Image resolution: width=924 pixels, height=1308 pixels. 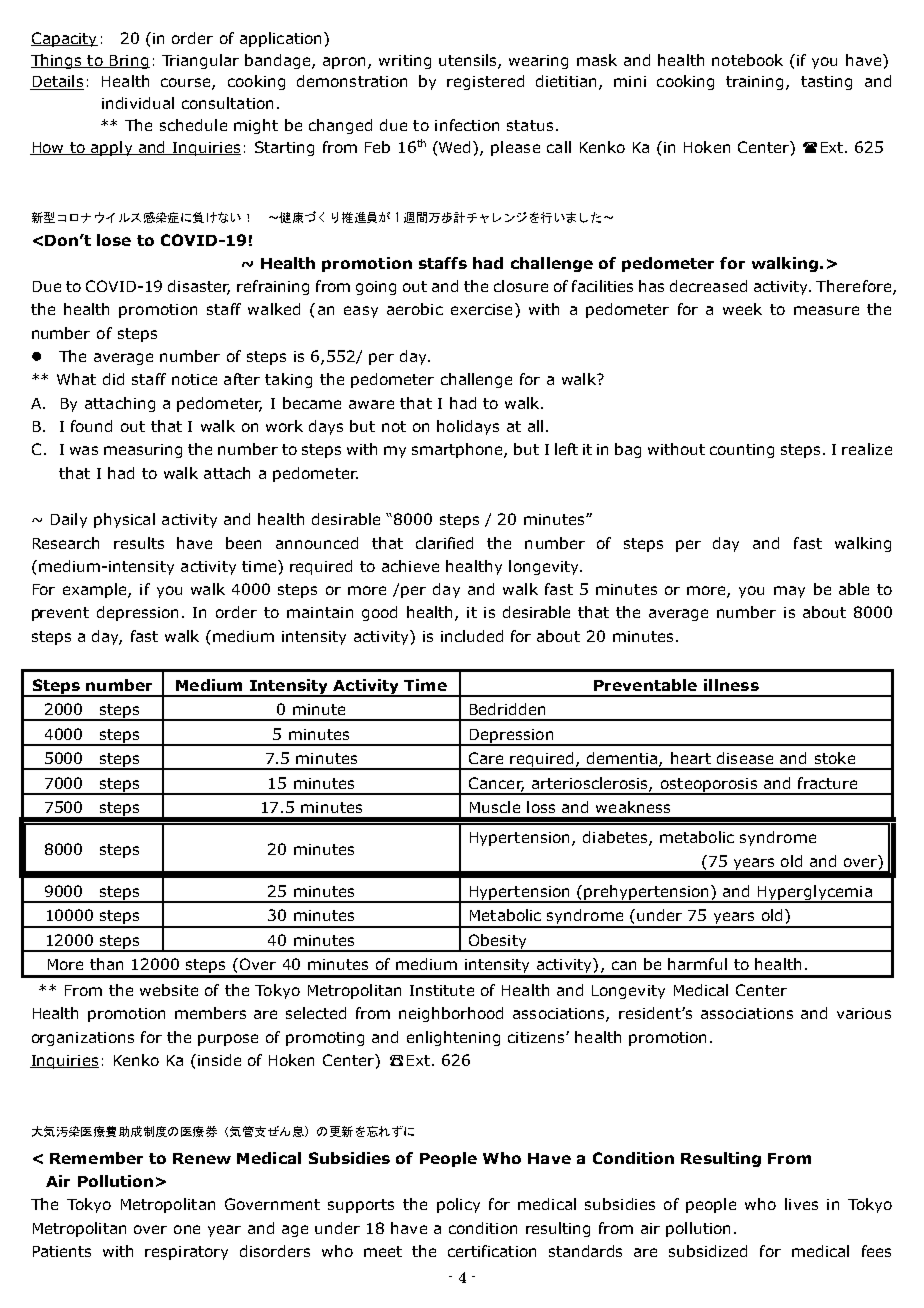 What do you see at coordinates (815, 893) in the screenshot?
I see `Hyperglycemia` at bounding box center [815, 893].
